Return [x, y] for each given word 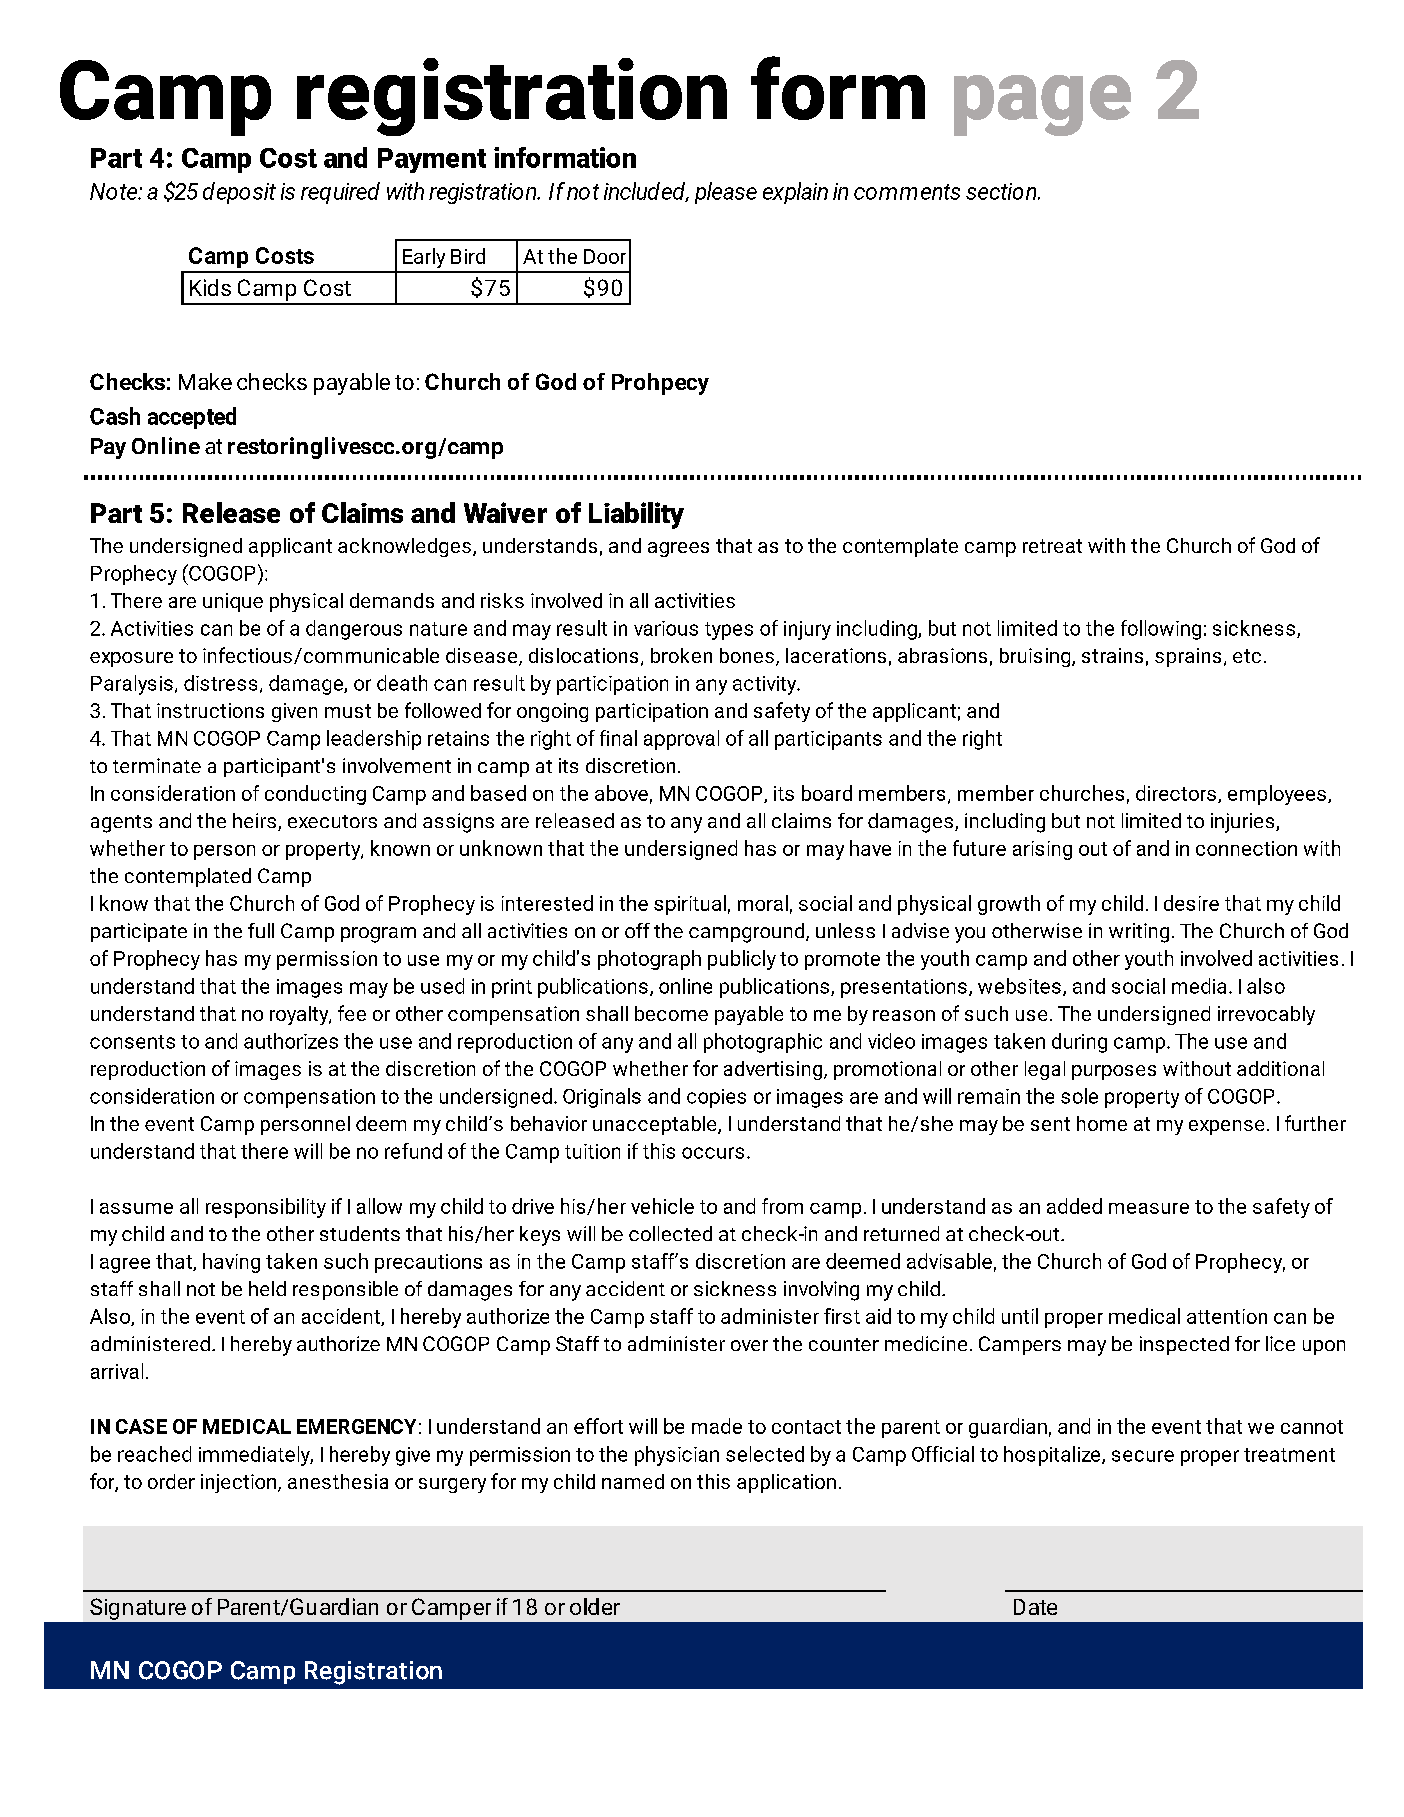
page [1042, 105]
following [1161, 630]
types [729, 631]
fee [352, 1013]
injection [240, 1483]
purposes [1114, 1072]
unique [233, 602]
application [786, 1483]
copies [716, 1098]
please [726, 193]
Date [1035, 1607]
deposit [239, 193]
